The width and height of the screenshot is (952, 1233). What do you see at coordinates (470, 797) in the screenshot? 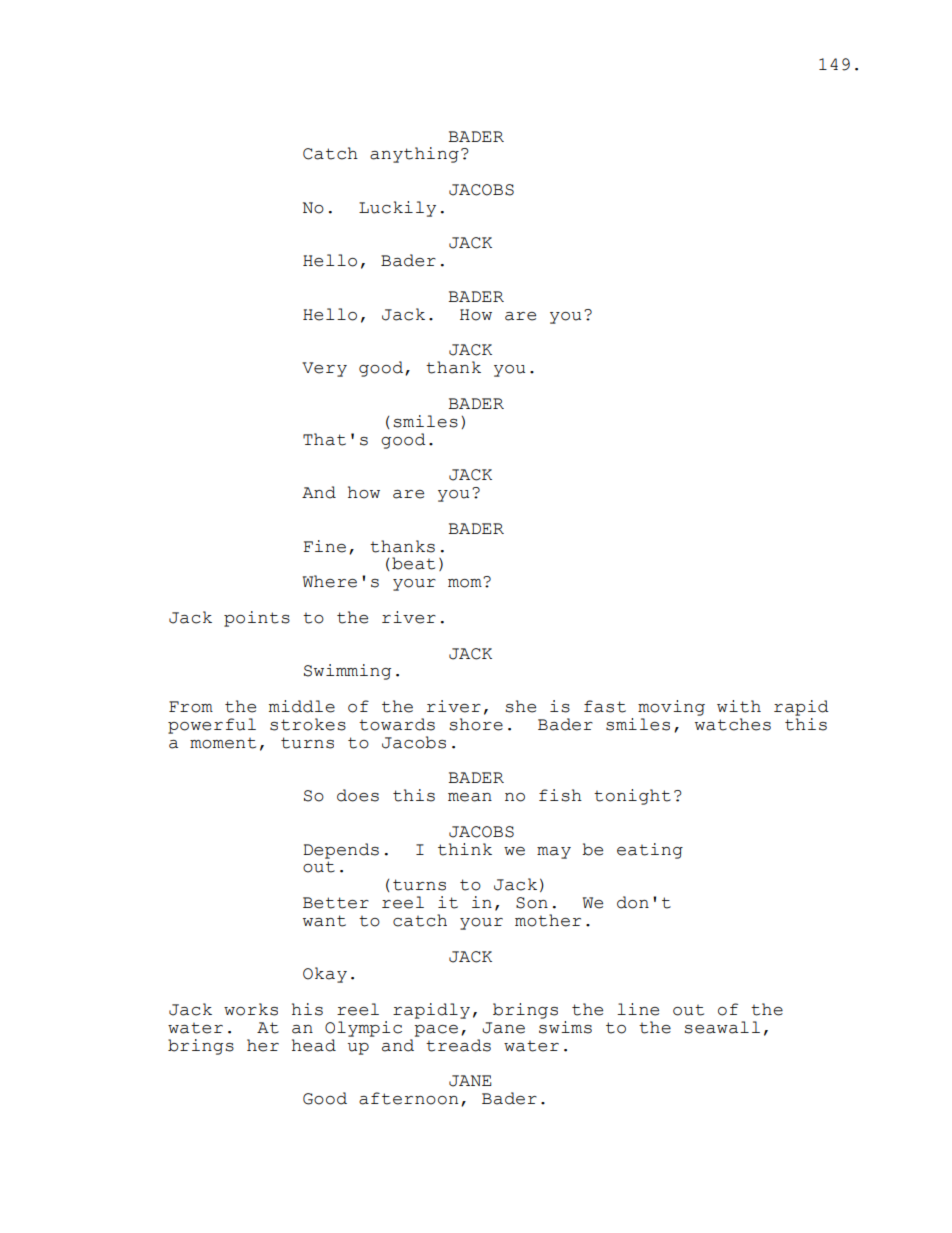
I see `mean` at bounding box center [470, 797].
